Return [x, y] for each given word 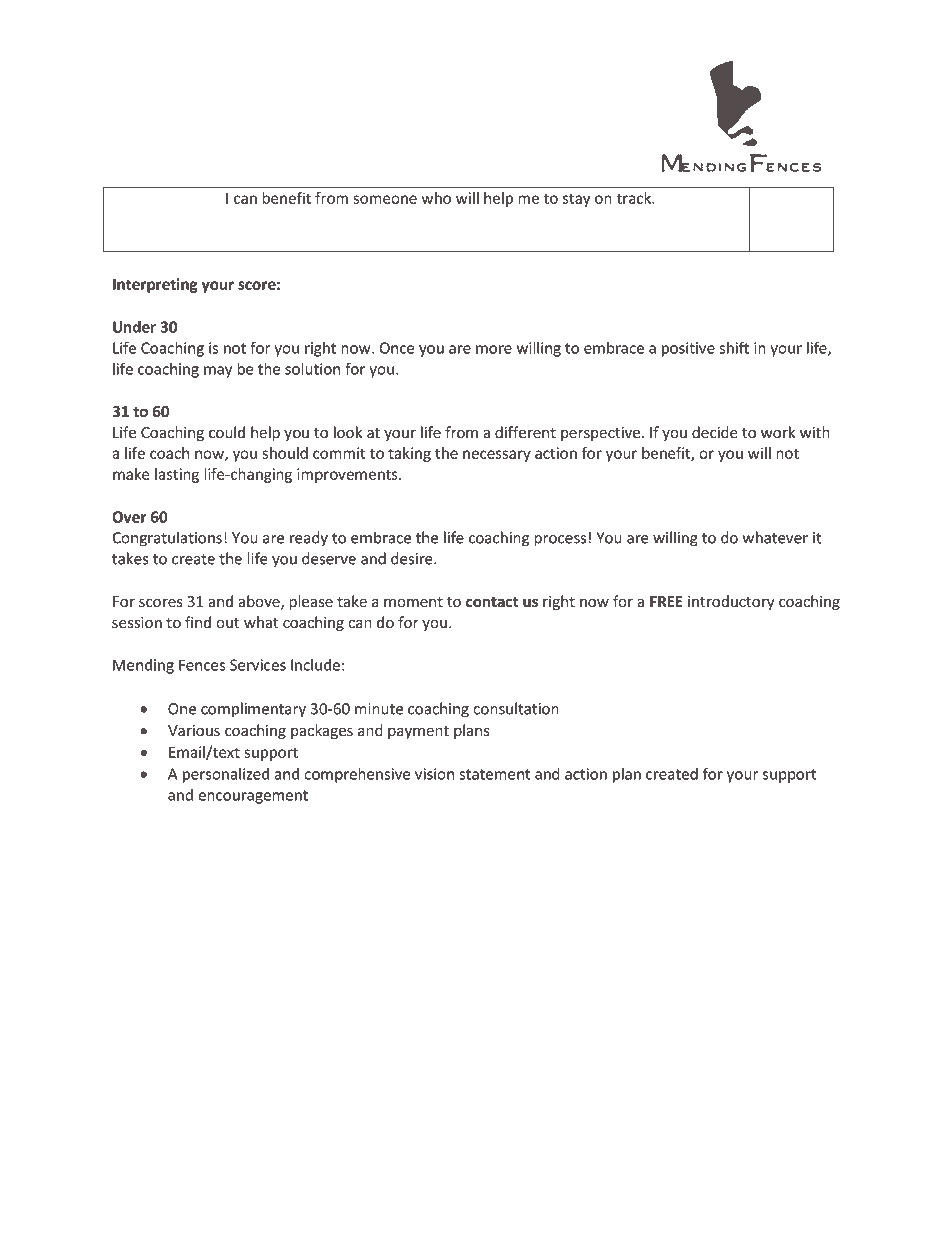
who [436, 198]
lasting [177, 475]
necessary [497, 456]
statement [495, 774]
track [635, 198]
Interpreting [155, 285]
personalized [226, 775]
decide [715, 432]
